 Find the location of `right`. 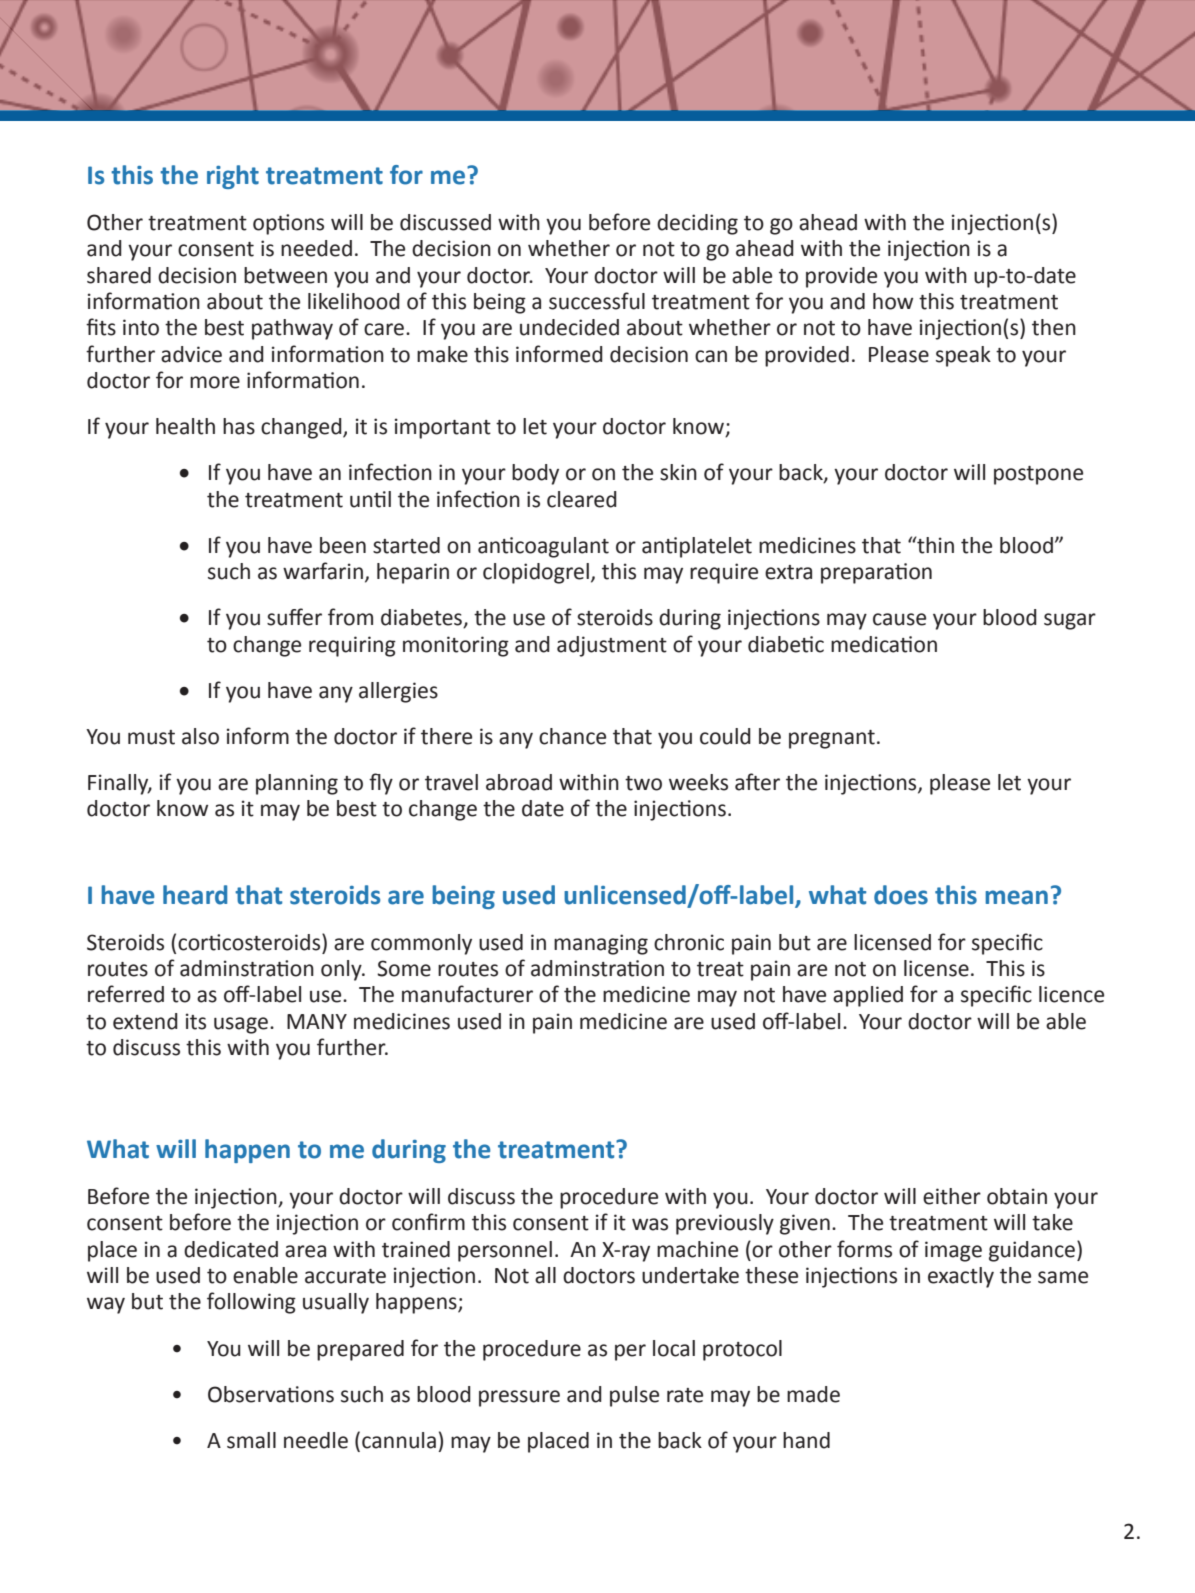

right is located at coordinates (233, 177).
